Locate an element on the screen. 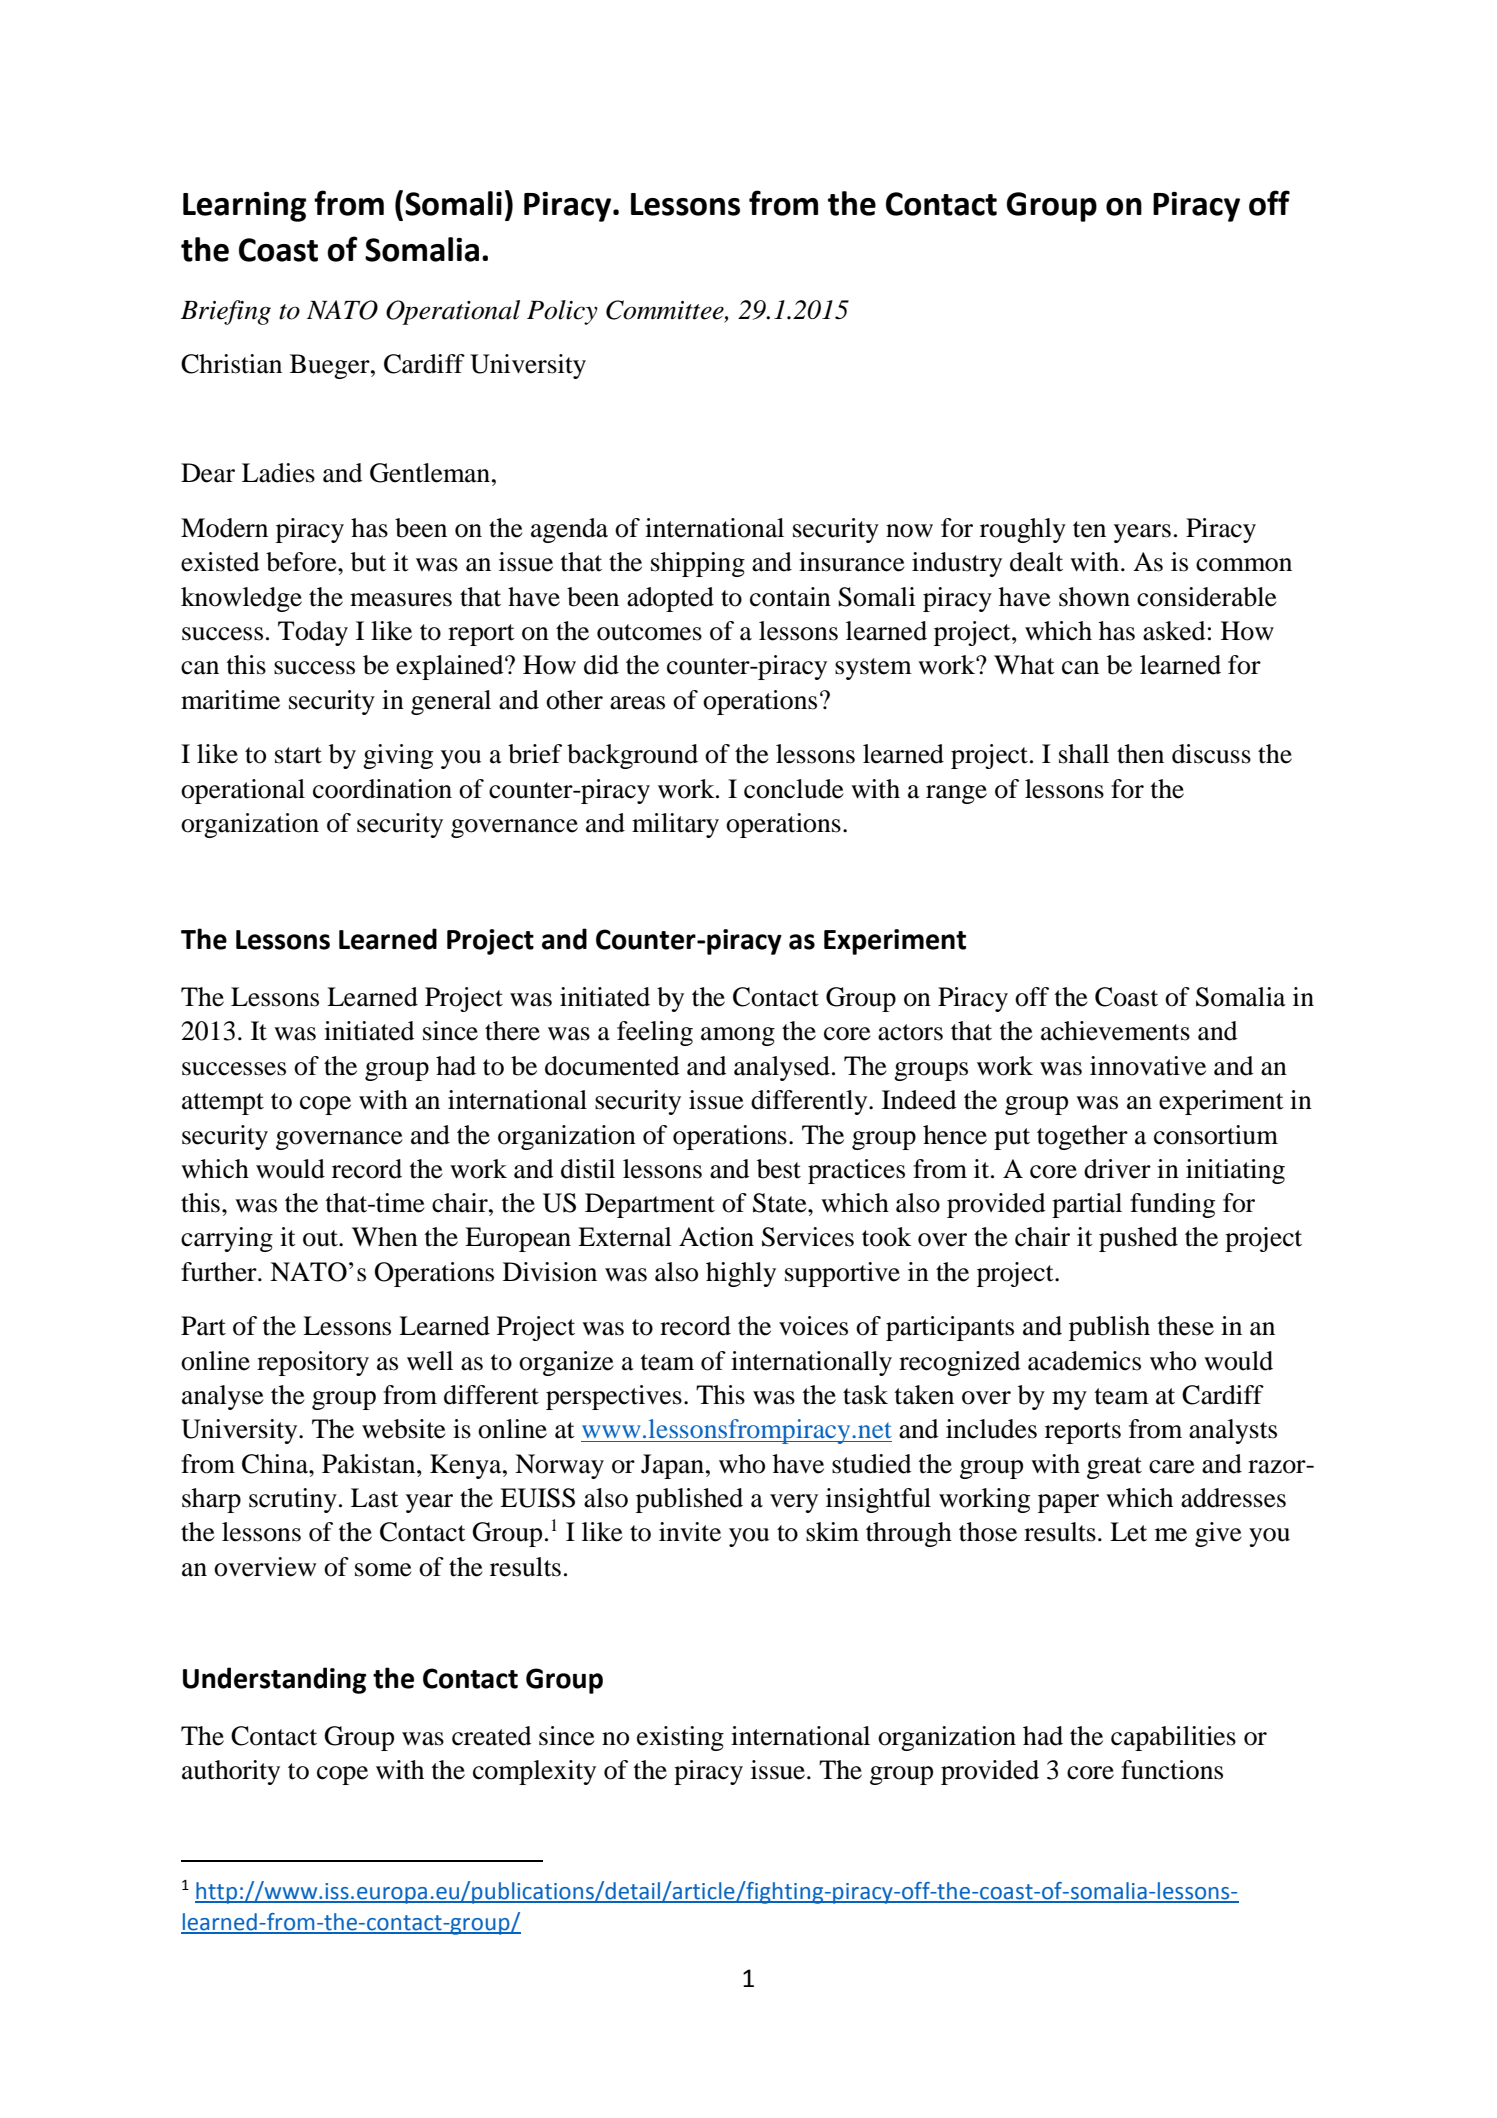 Image resolution: width=1497 pixels, height=2118 pixels. voices is located at coordinates (813, 1326).
